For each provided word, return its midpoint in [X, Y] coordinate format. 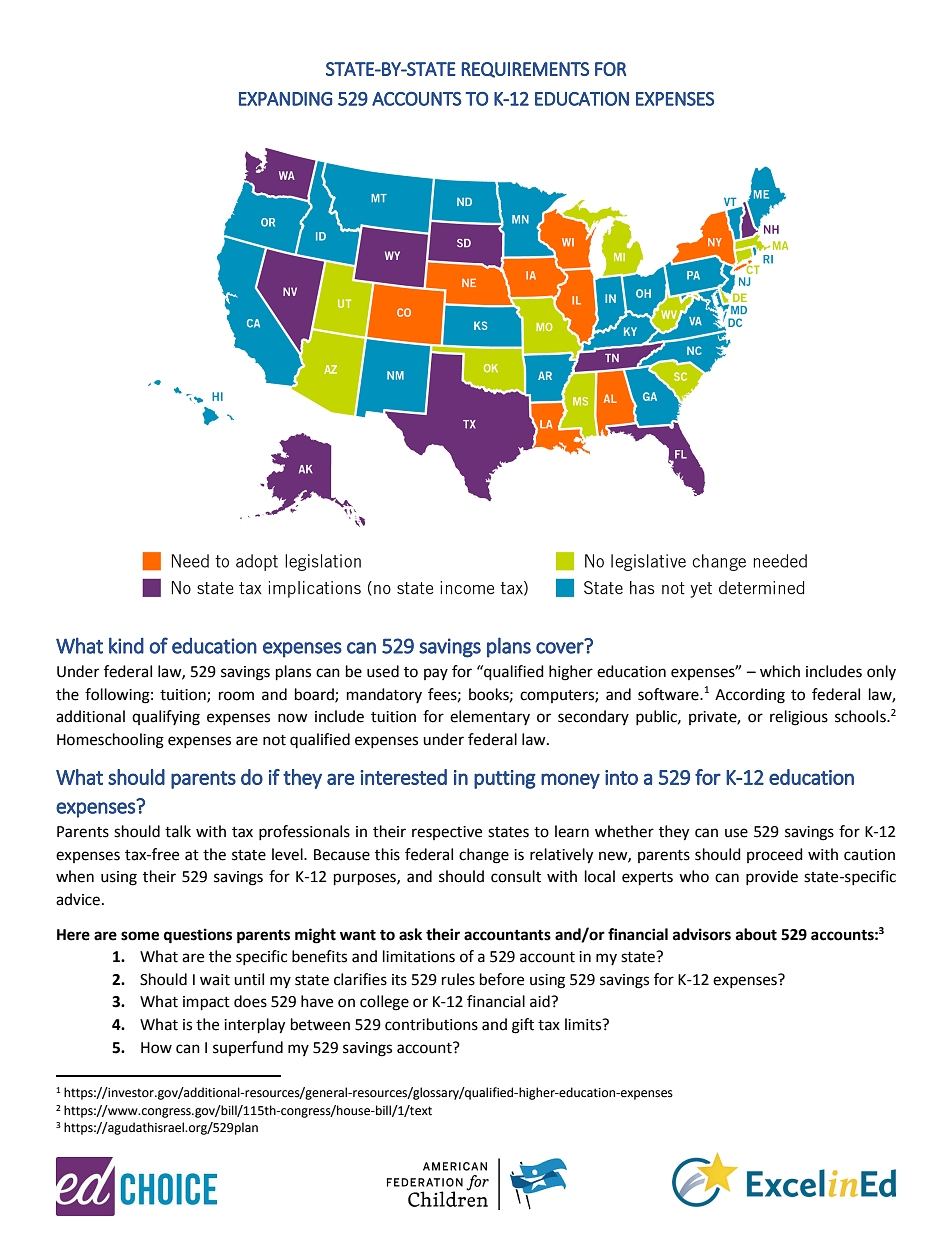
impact [206, 1003]
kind [126, 645]
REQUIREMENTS [525, 70]
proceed [775, 855]
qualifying [166, 718]
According [750, 696]
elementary [490, 717]
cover [561, 647]
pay [436, 674]
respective [447, 833]
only [881, 672]
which [780, 671]
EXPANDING [285, 99]
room [236, 696]
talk [178, 831]
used [383, 671]
